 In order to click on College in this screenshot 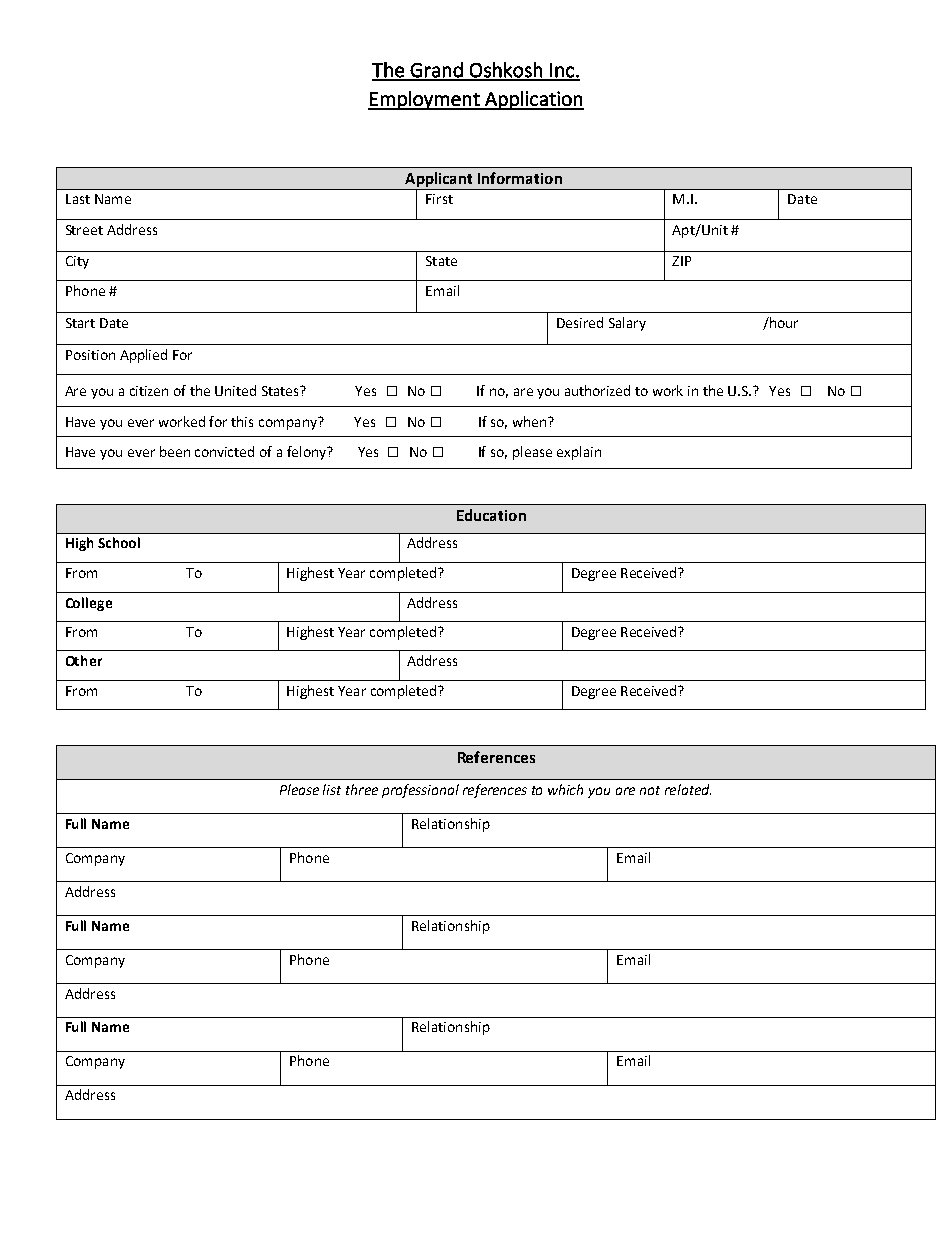, I will do `click(89, 604)`.
